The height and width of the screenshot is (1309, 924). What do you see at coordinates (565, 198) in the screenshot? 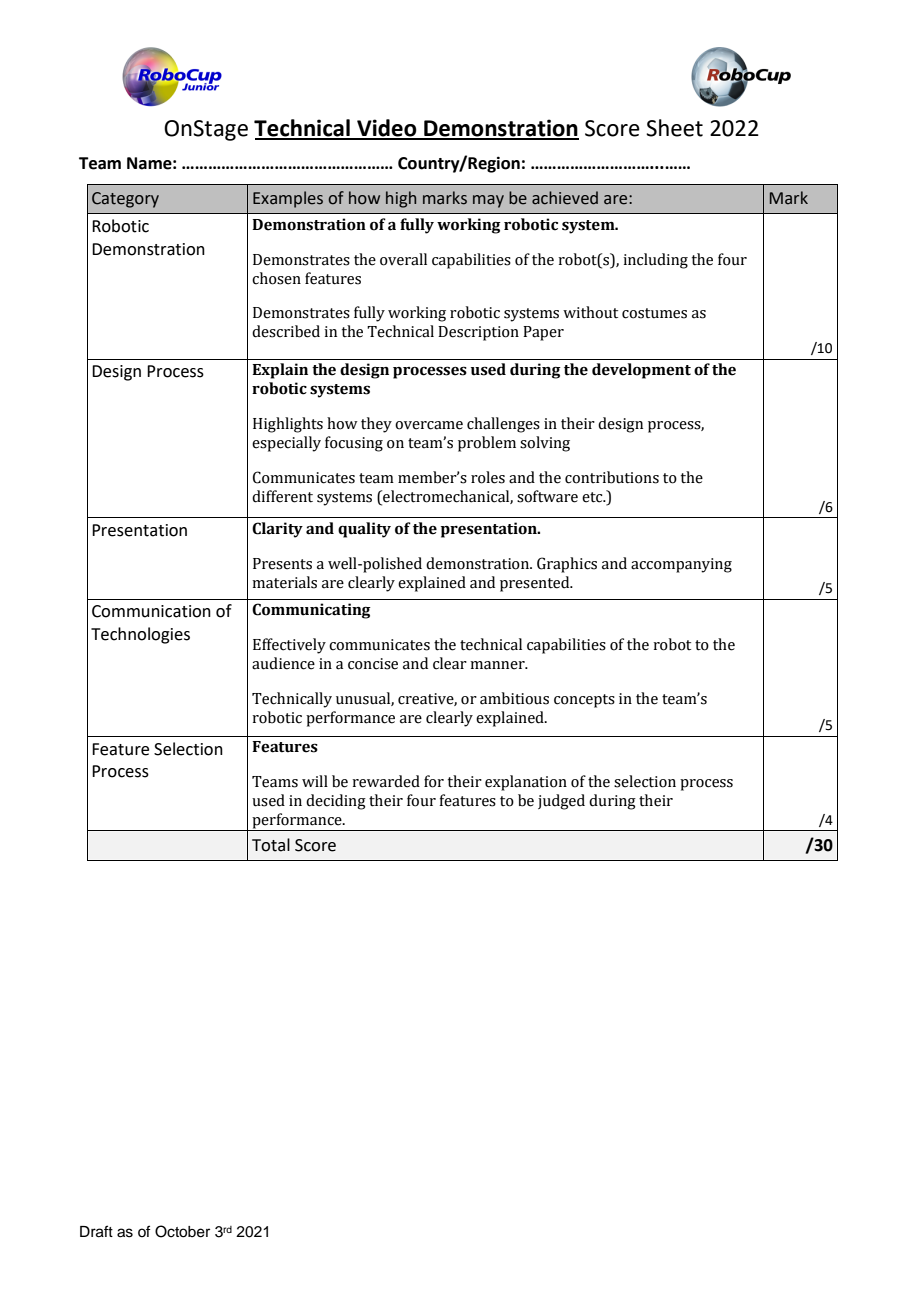
I see `achieved` at bounding box center [565, 198].
